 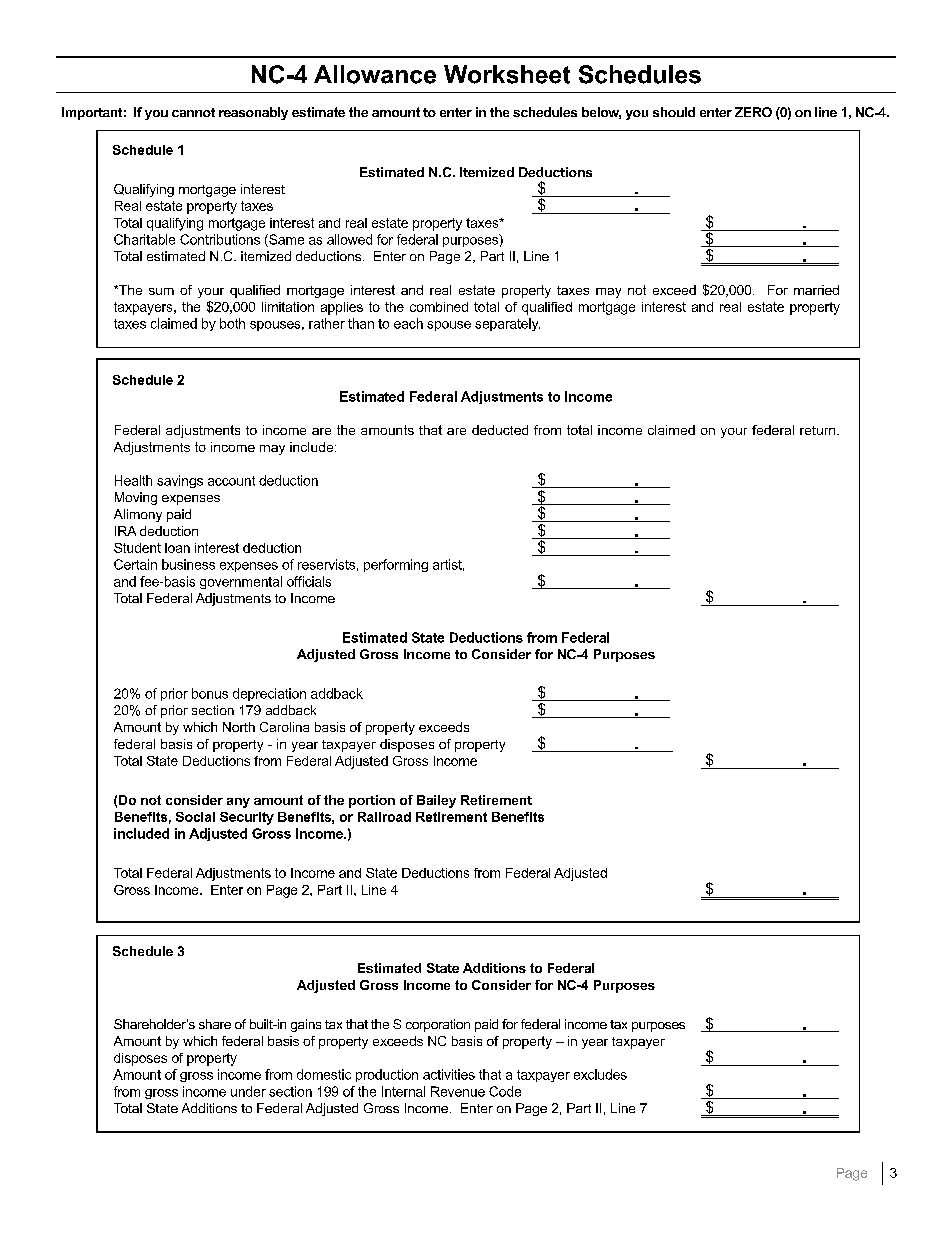 I want to click on bonus, so click(x=210, y=693).
